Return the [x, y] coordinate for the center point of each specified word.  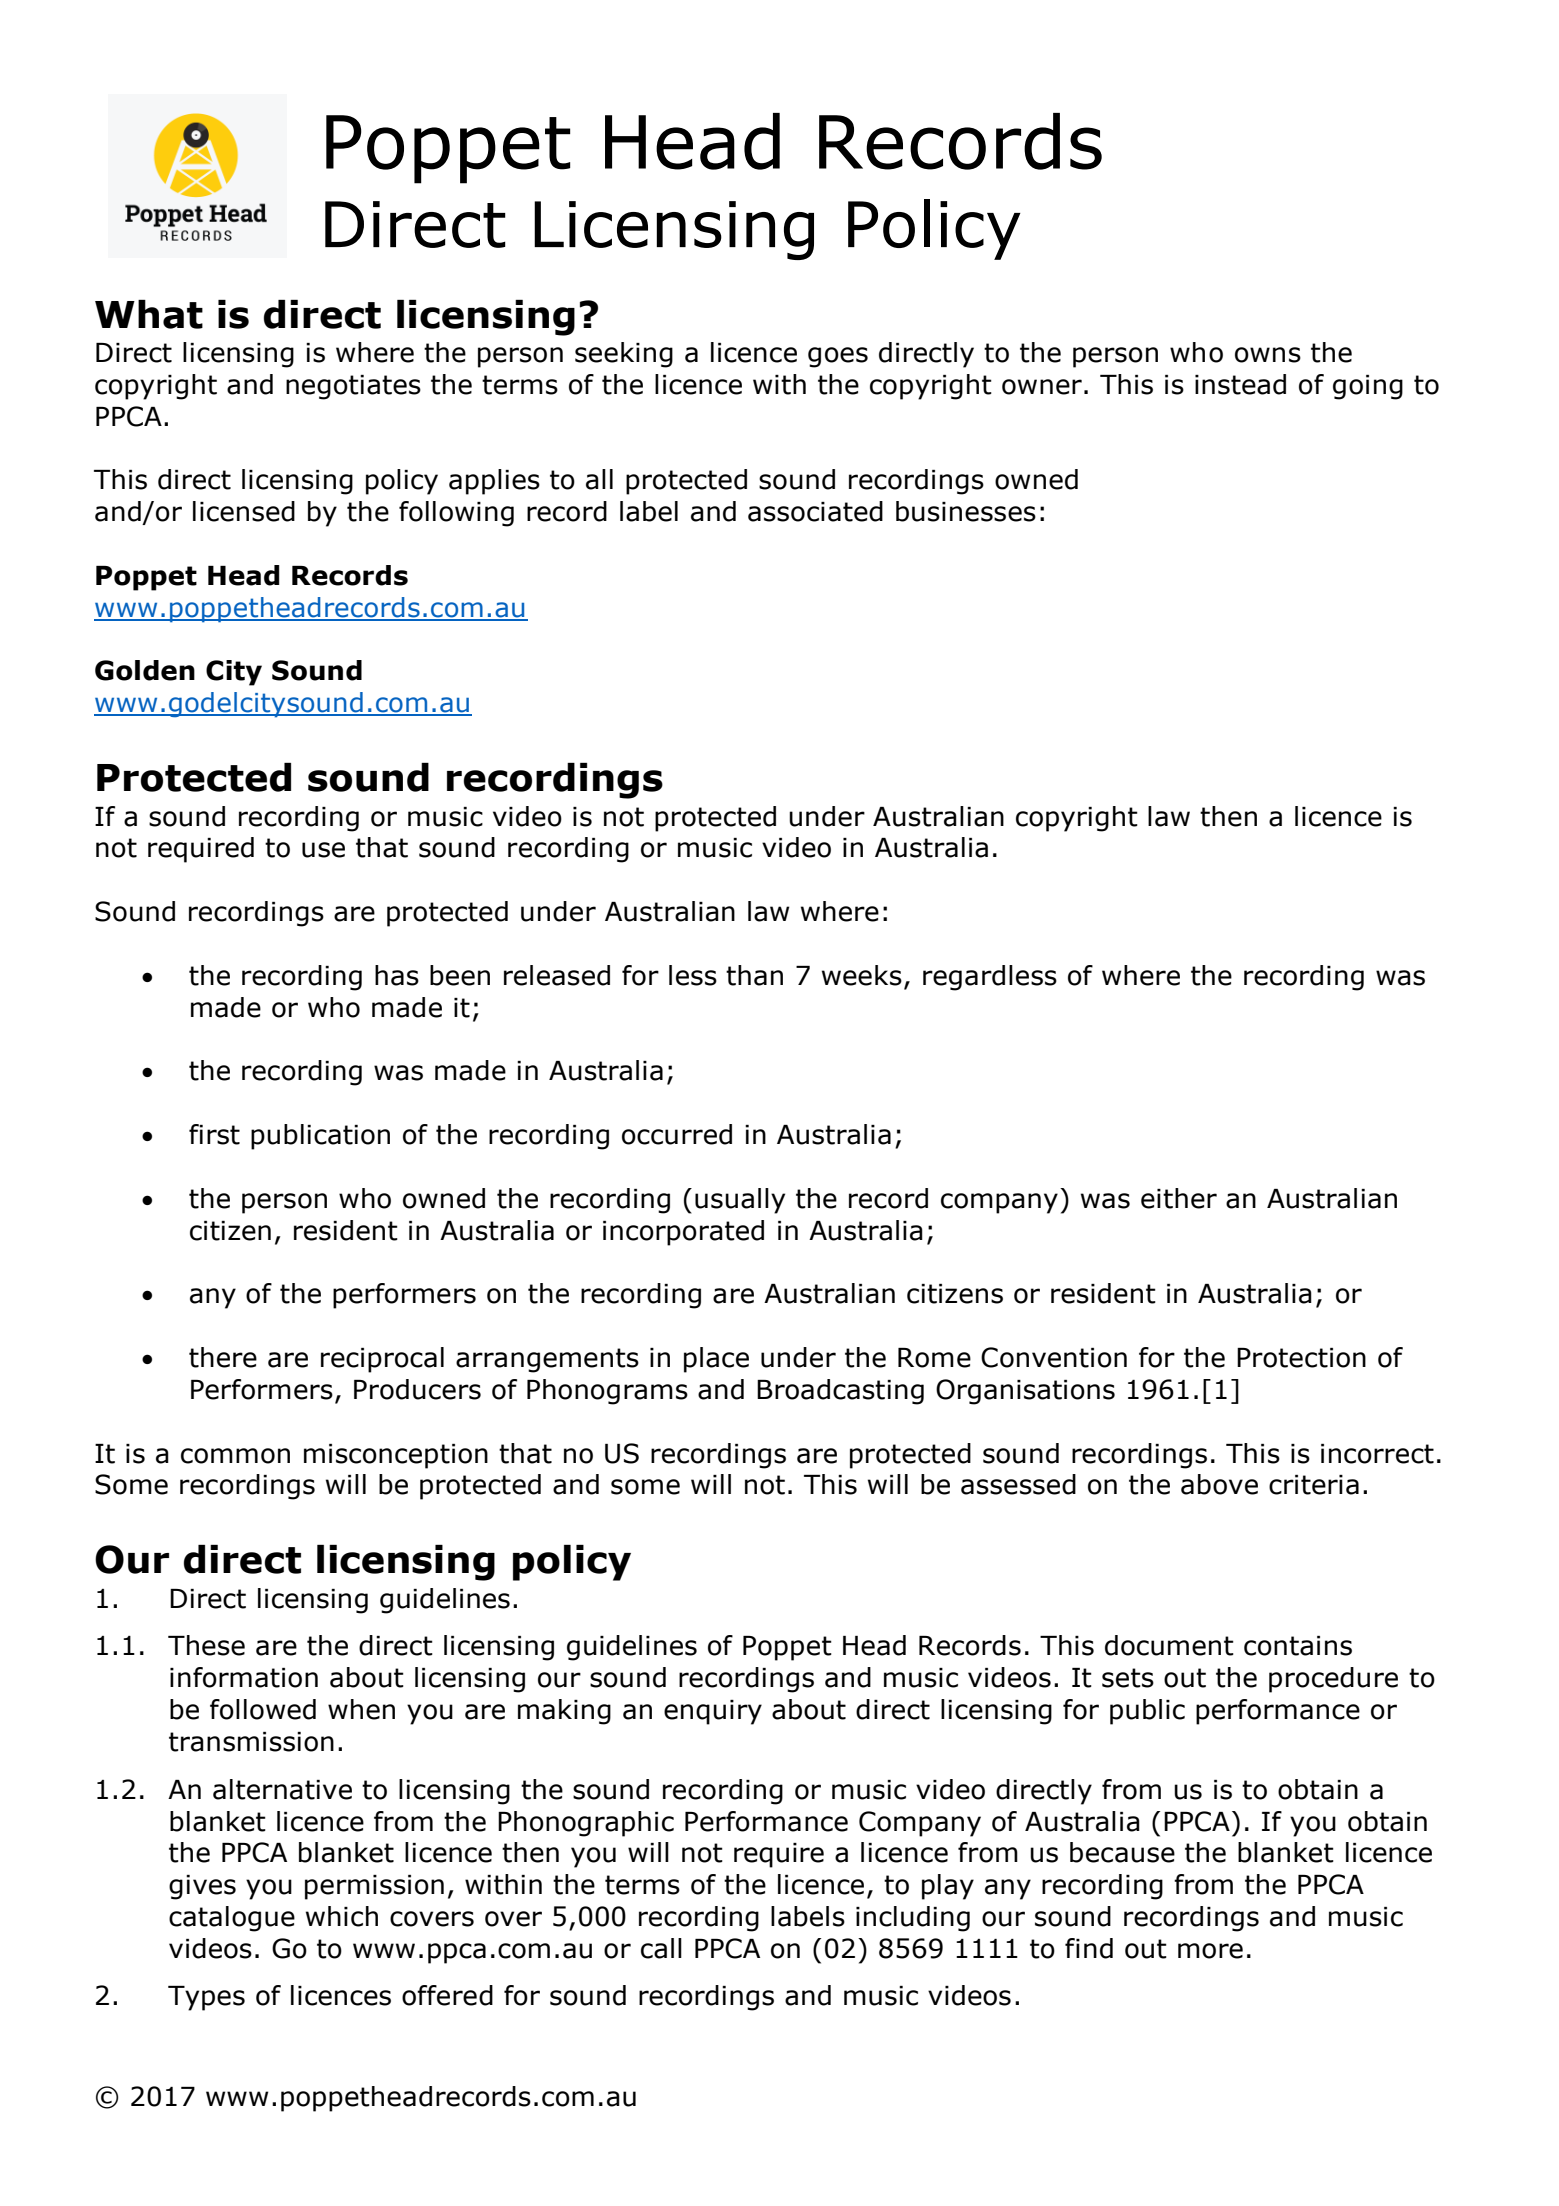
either [1179, 1198]
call [661, 1948]
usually [740, 1201]
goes [838, 357]
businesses [966, 511]
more [1210, 1951]
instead [1240, 384]
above [1219, 1484]
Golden [145, 670]
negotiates [353, 387]
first [214, 1134]
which [342, 1916]
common [235, 1456]
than [754, 975]
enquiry [713, 1712]
